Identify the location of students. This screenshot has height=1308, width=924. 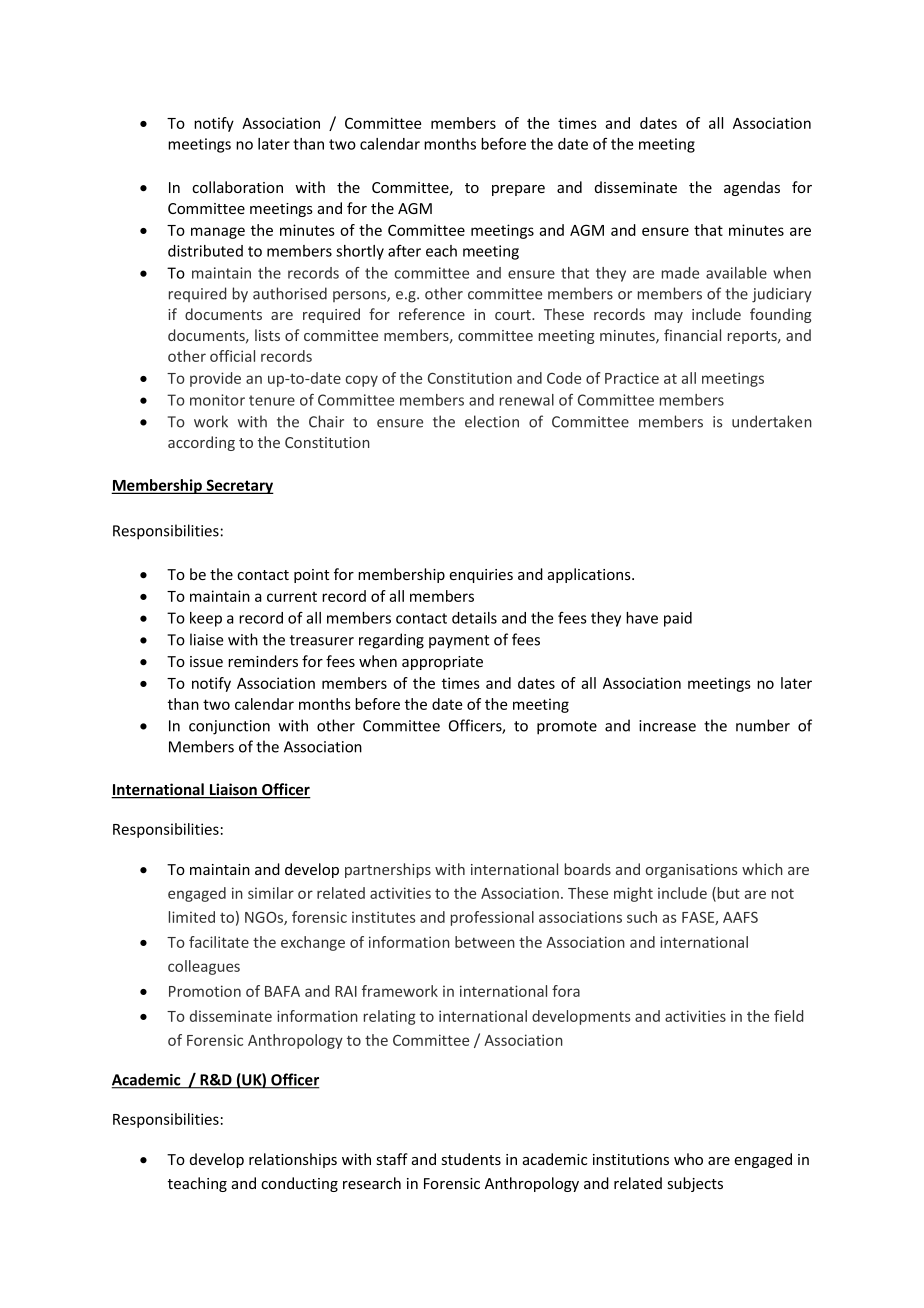
(471, 1159).
